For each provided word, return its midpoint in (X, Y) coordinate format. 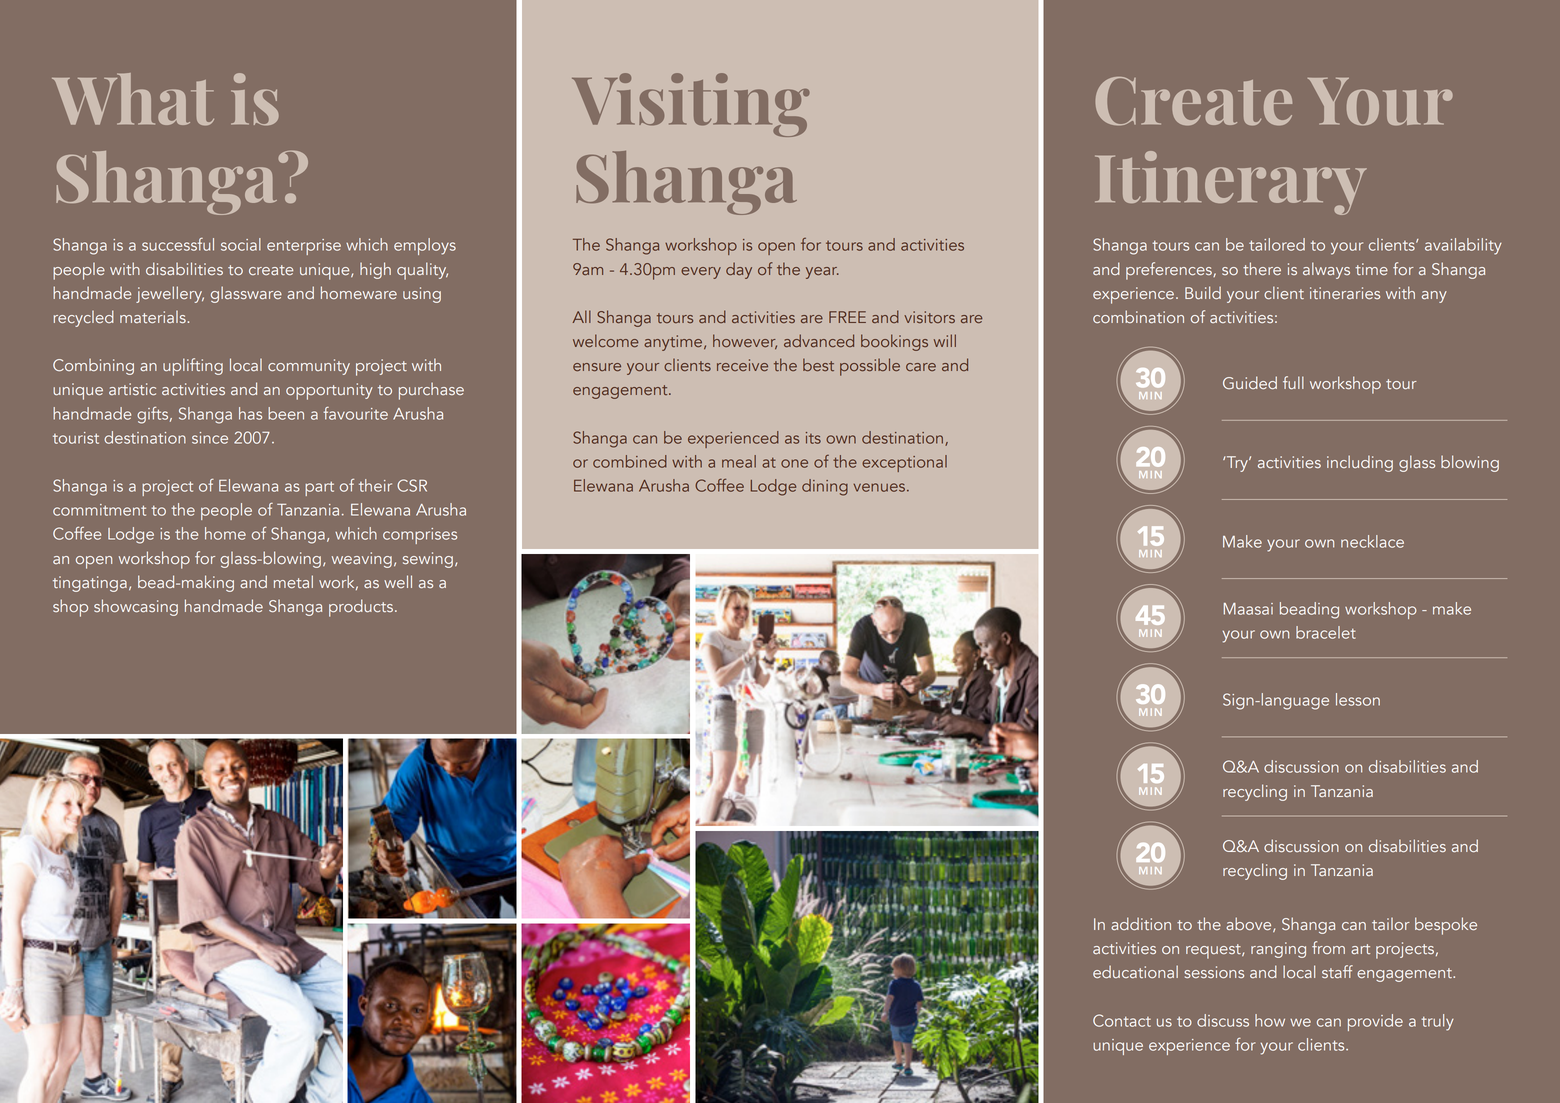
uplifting (193, 367)
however (745, 341)
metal (293, 581)
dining (825, 487)
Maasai (1248, 609)
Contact (1122, 1020)
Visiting (691, 105)
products (362, 608)
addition (1141, 923)
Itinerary (1231, 183)
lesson (1358, 699)
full (1293, 382)
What (133, 99)
